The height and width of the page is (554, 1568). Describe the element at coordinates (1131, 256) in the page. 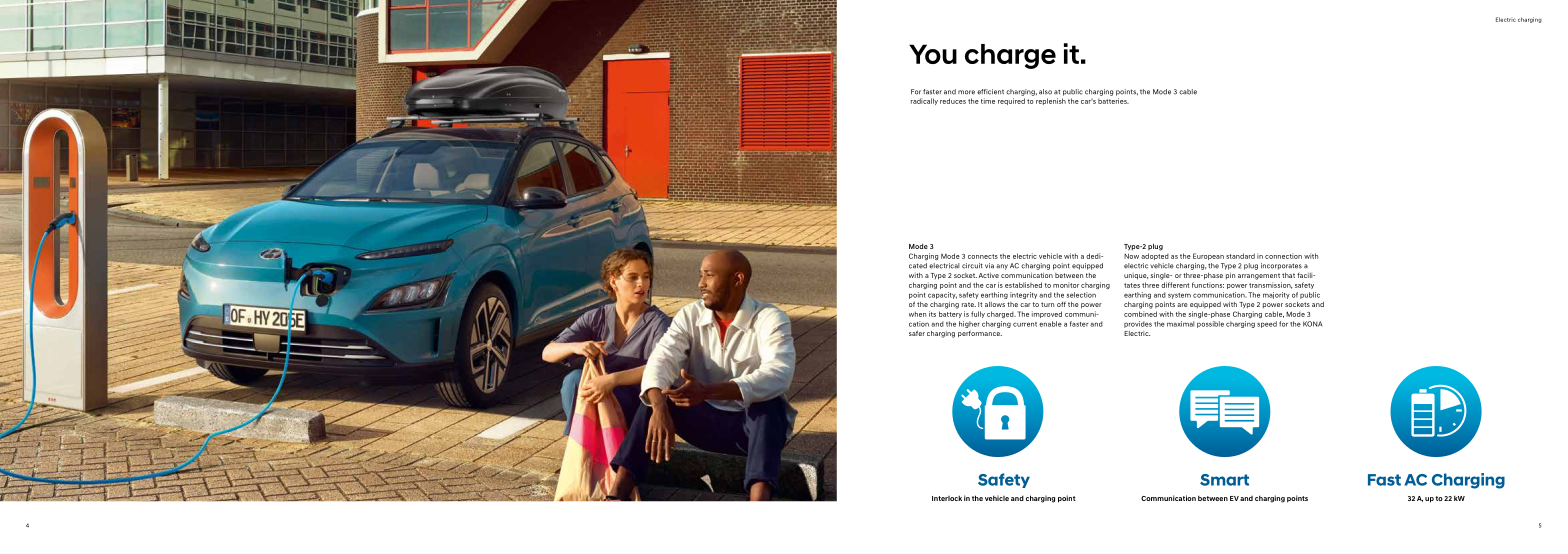

I see `Now` at that location.
